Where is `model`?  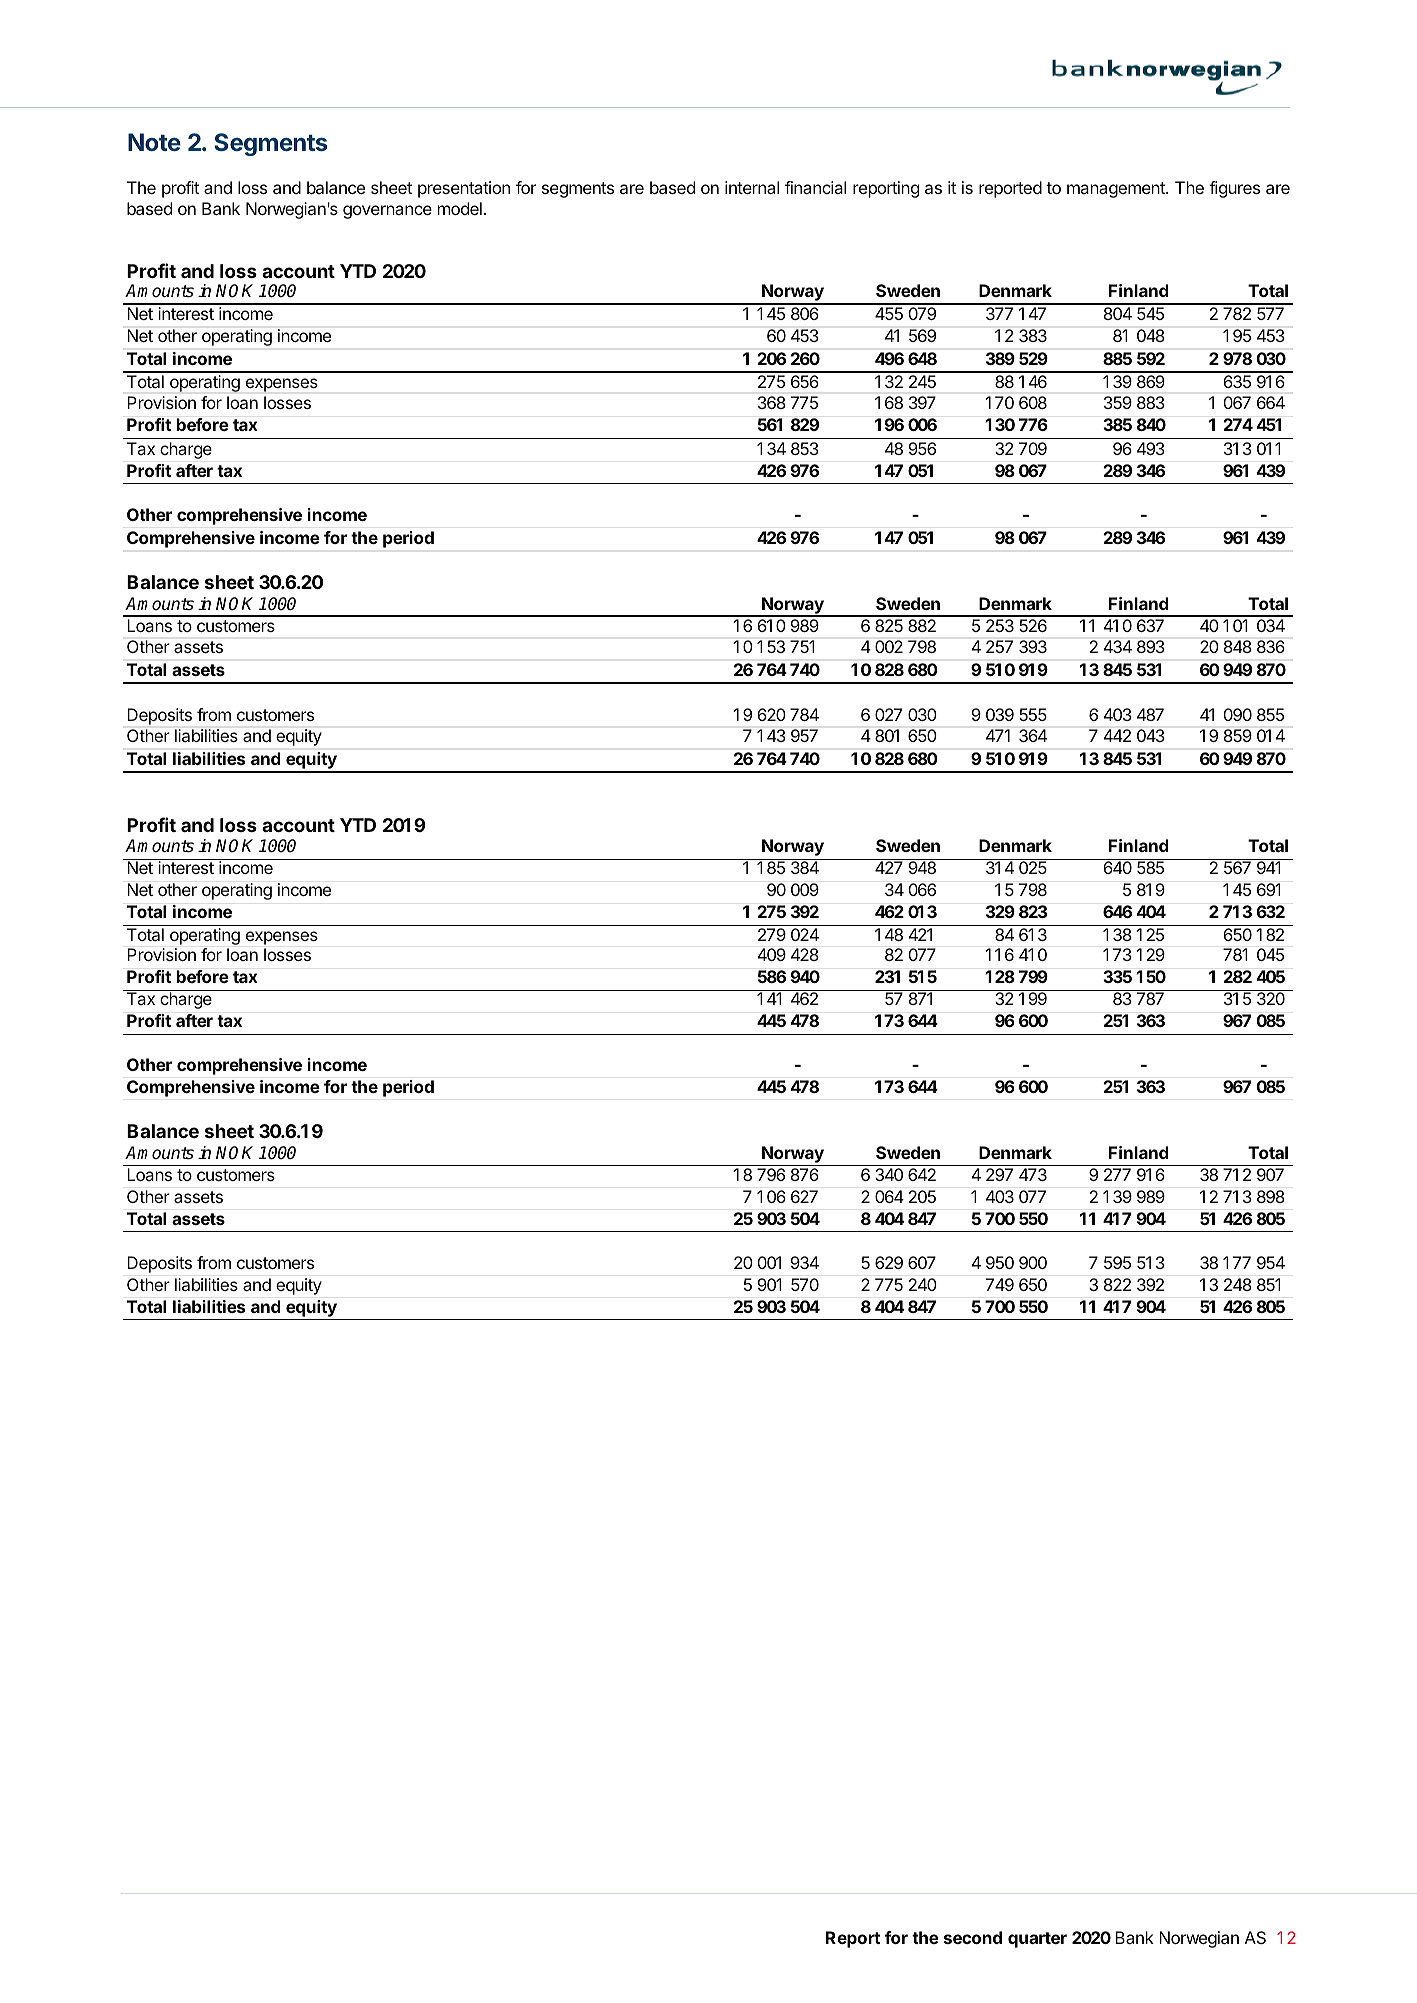
model is located at coordinates (460, 208).
